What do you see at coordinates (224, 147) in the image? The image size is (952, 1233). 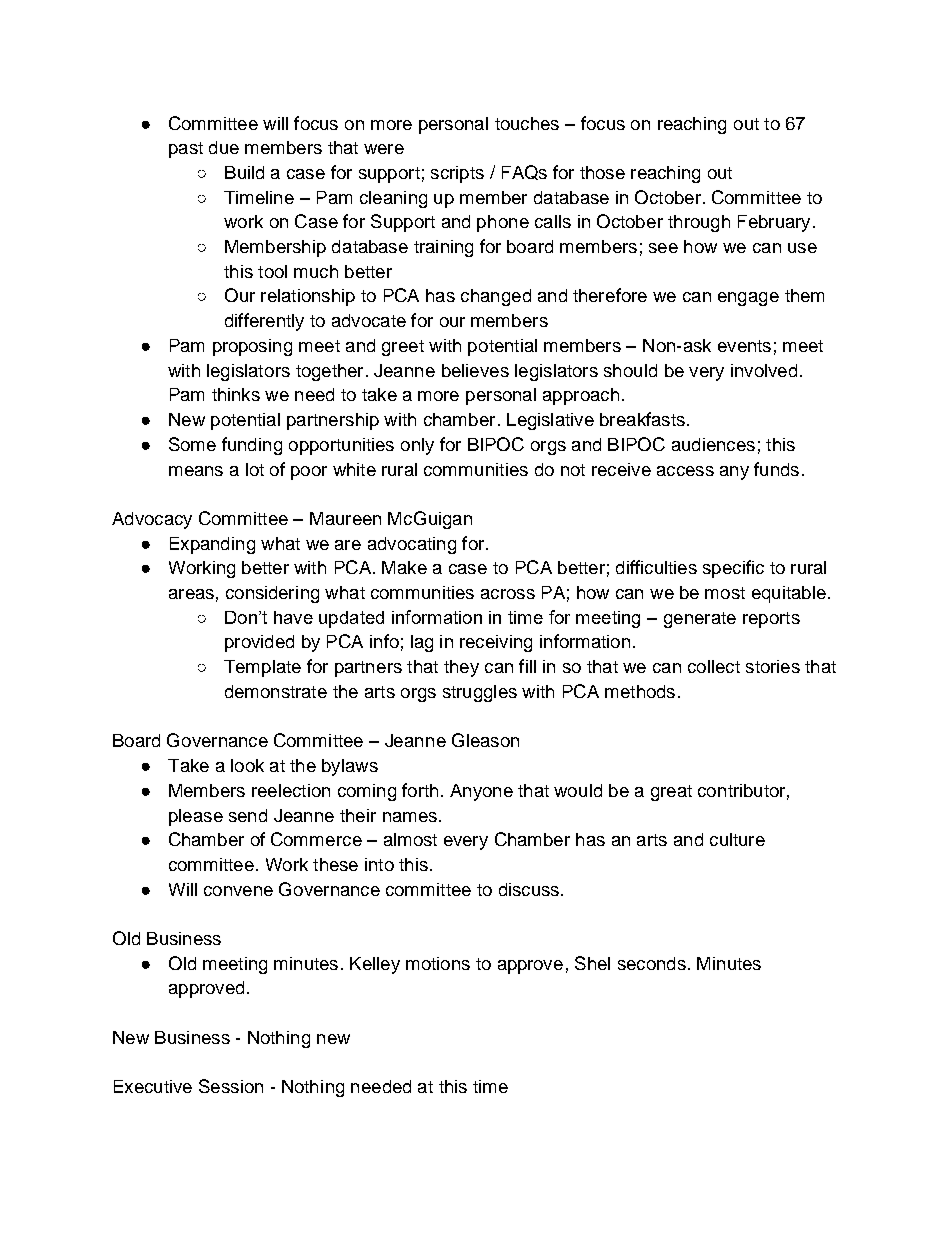 I see `due` at bounding box center [224, 147].
